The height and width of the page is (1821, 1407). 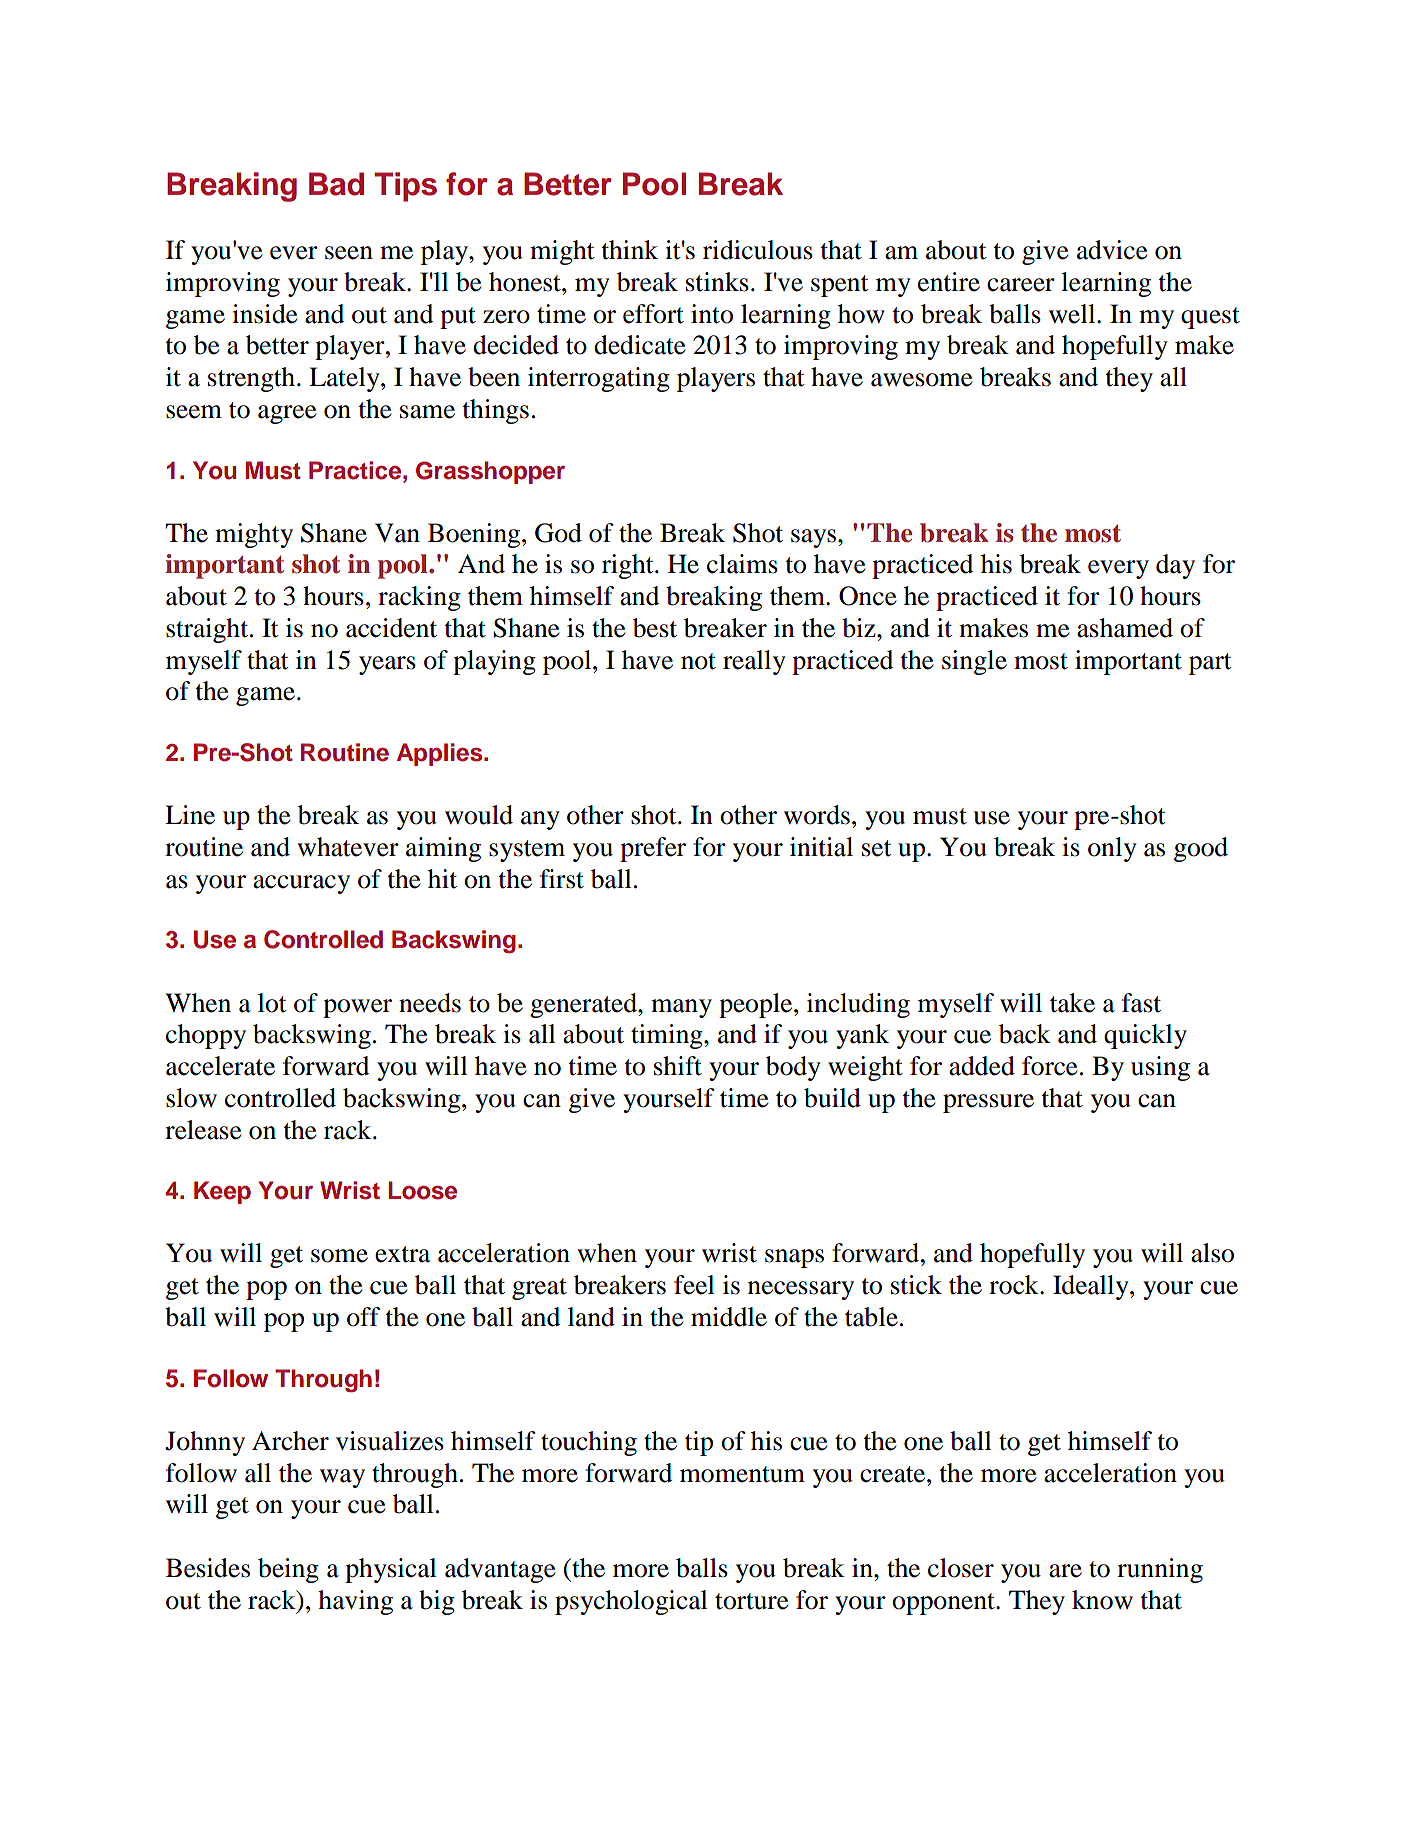 I want to click on years, so click(x=387, y=665).
